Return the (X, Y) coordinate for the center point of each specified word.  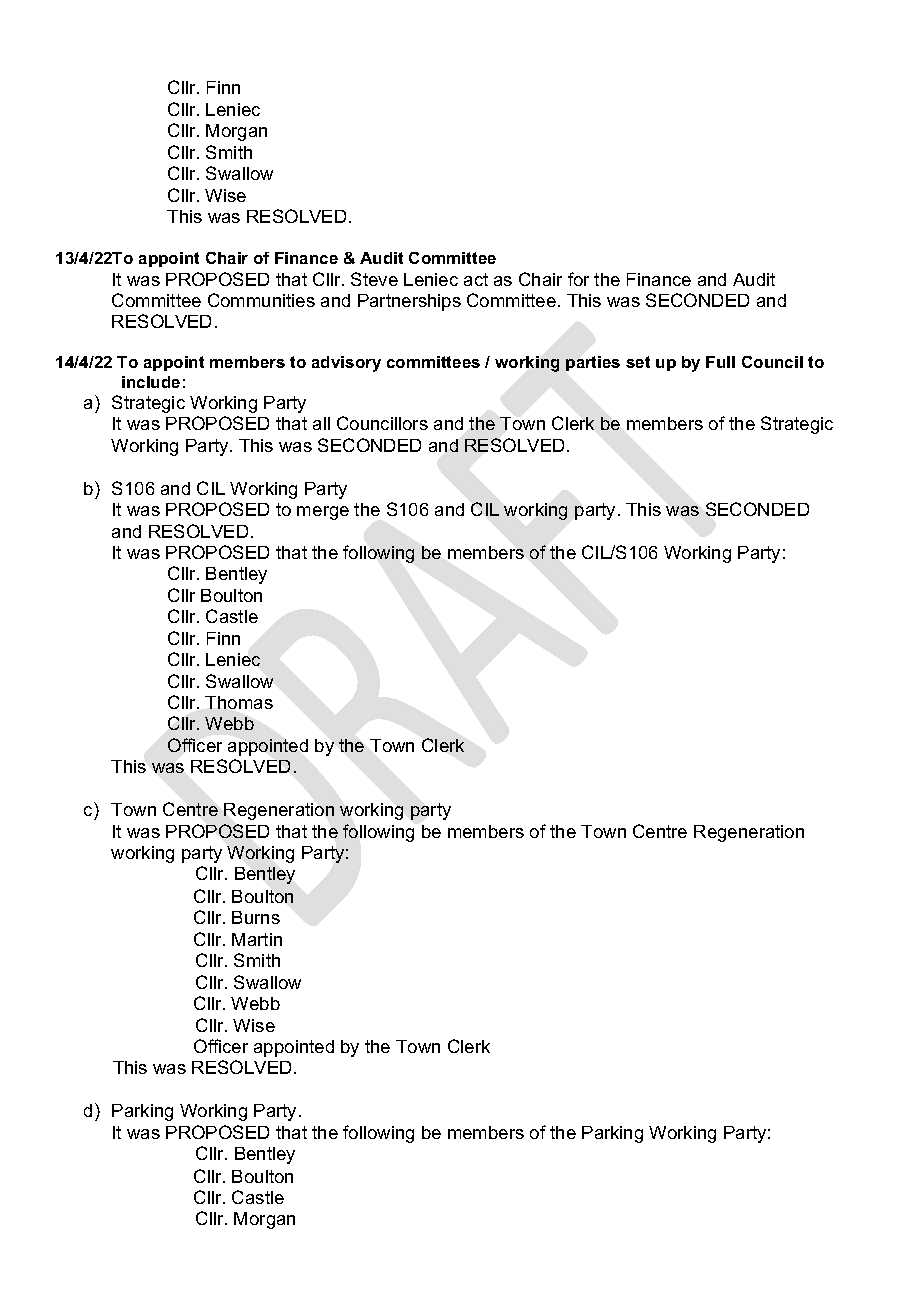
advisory (346, 364)
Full (720, 362)
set (638, 362)
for (578, 279)
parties (593, 363)
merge (323, 513)
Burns (256, 917)
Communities (261, 300)
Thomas (239, 702)
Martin (257, 939)
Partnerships (409, 302)
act (476, 279)
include (151, 382)
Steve (374, 279)
